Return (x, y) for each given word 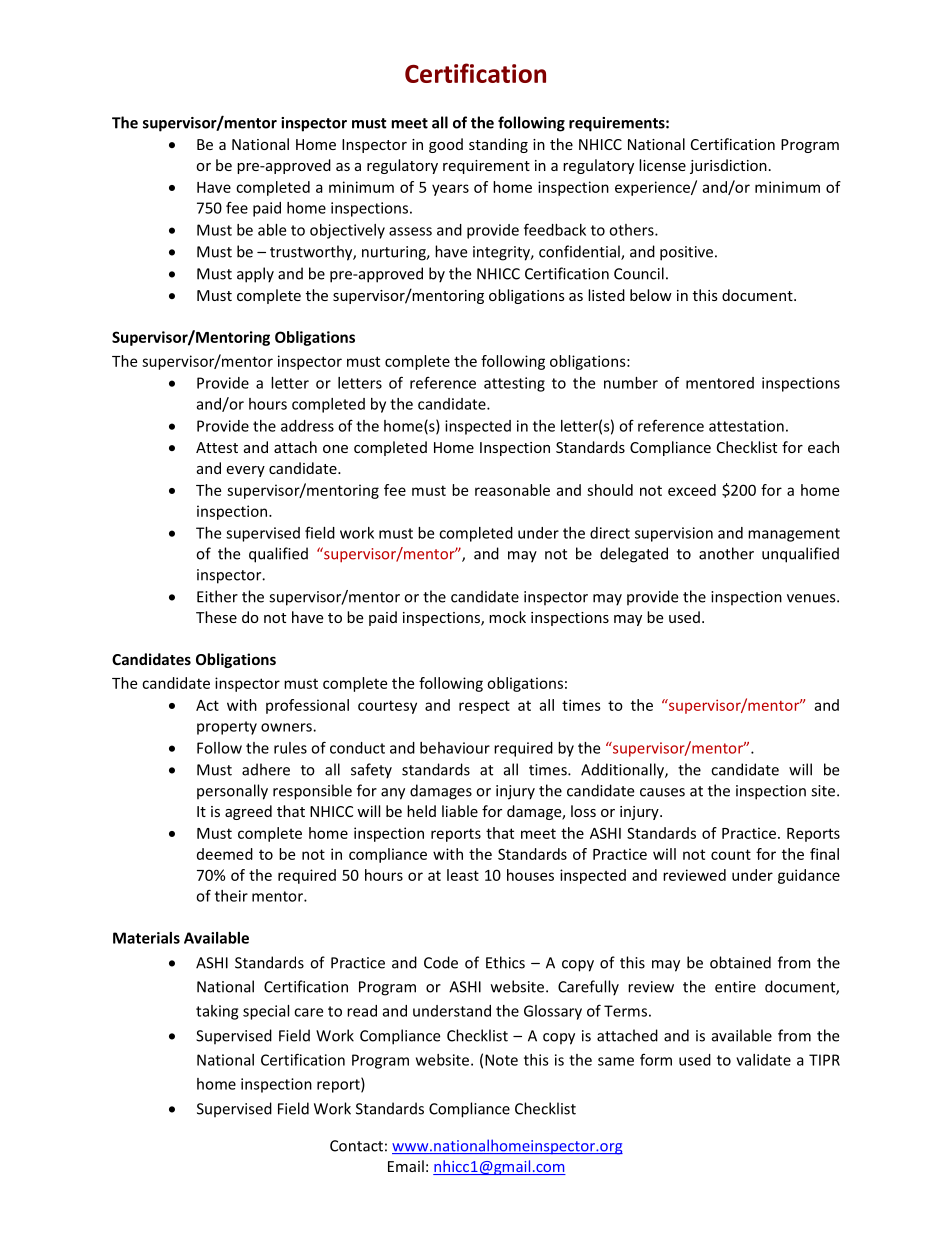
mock (507, 617)
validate (763, 1060)
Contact (356, 1146)
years (450, 190)
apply (255, 275)
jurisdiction (728, 166)
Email (406, 1166)
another (726, 553)
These (216, 617)
